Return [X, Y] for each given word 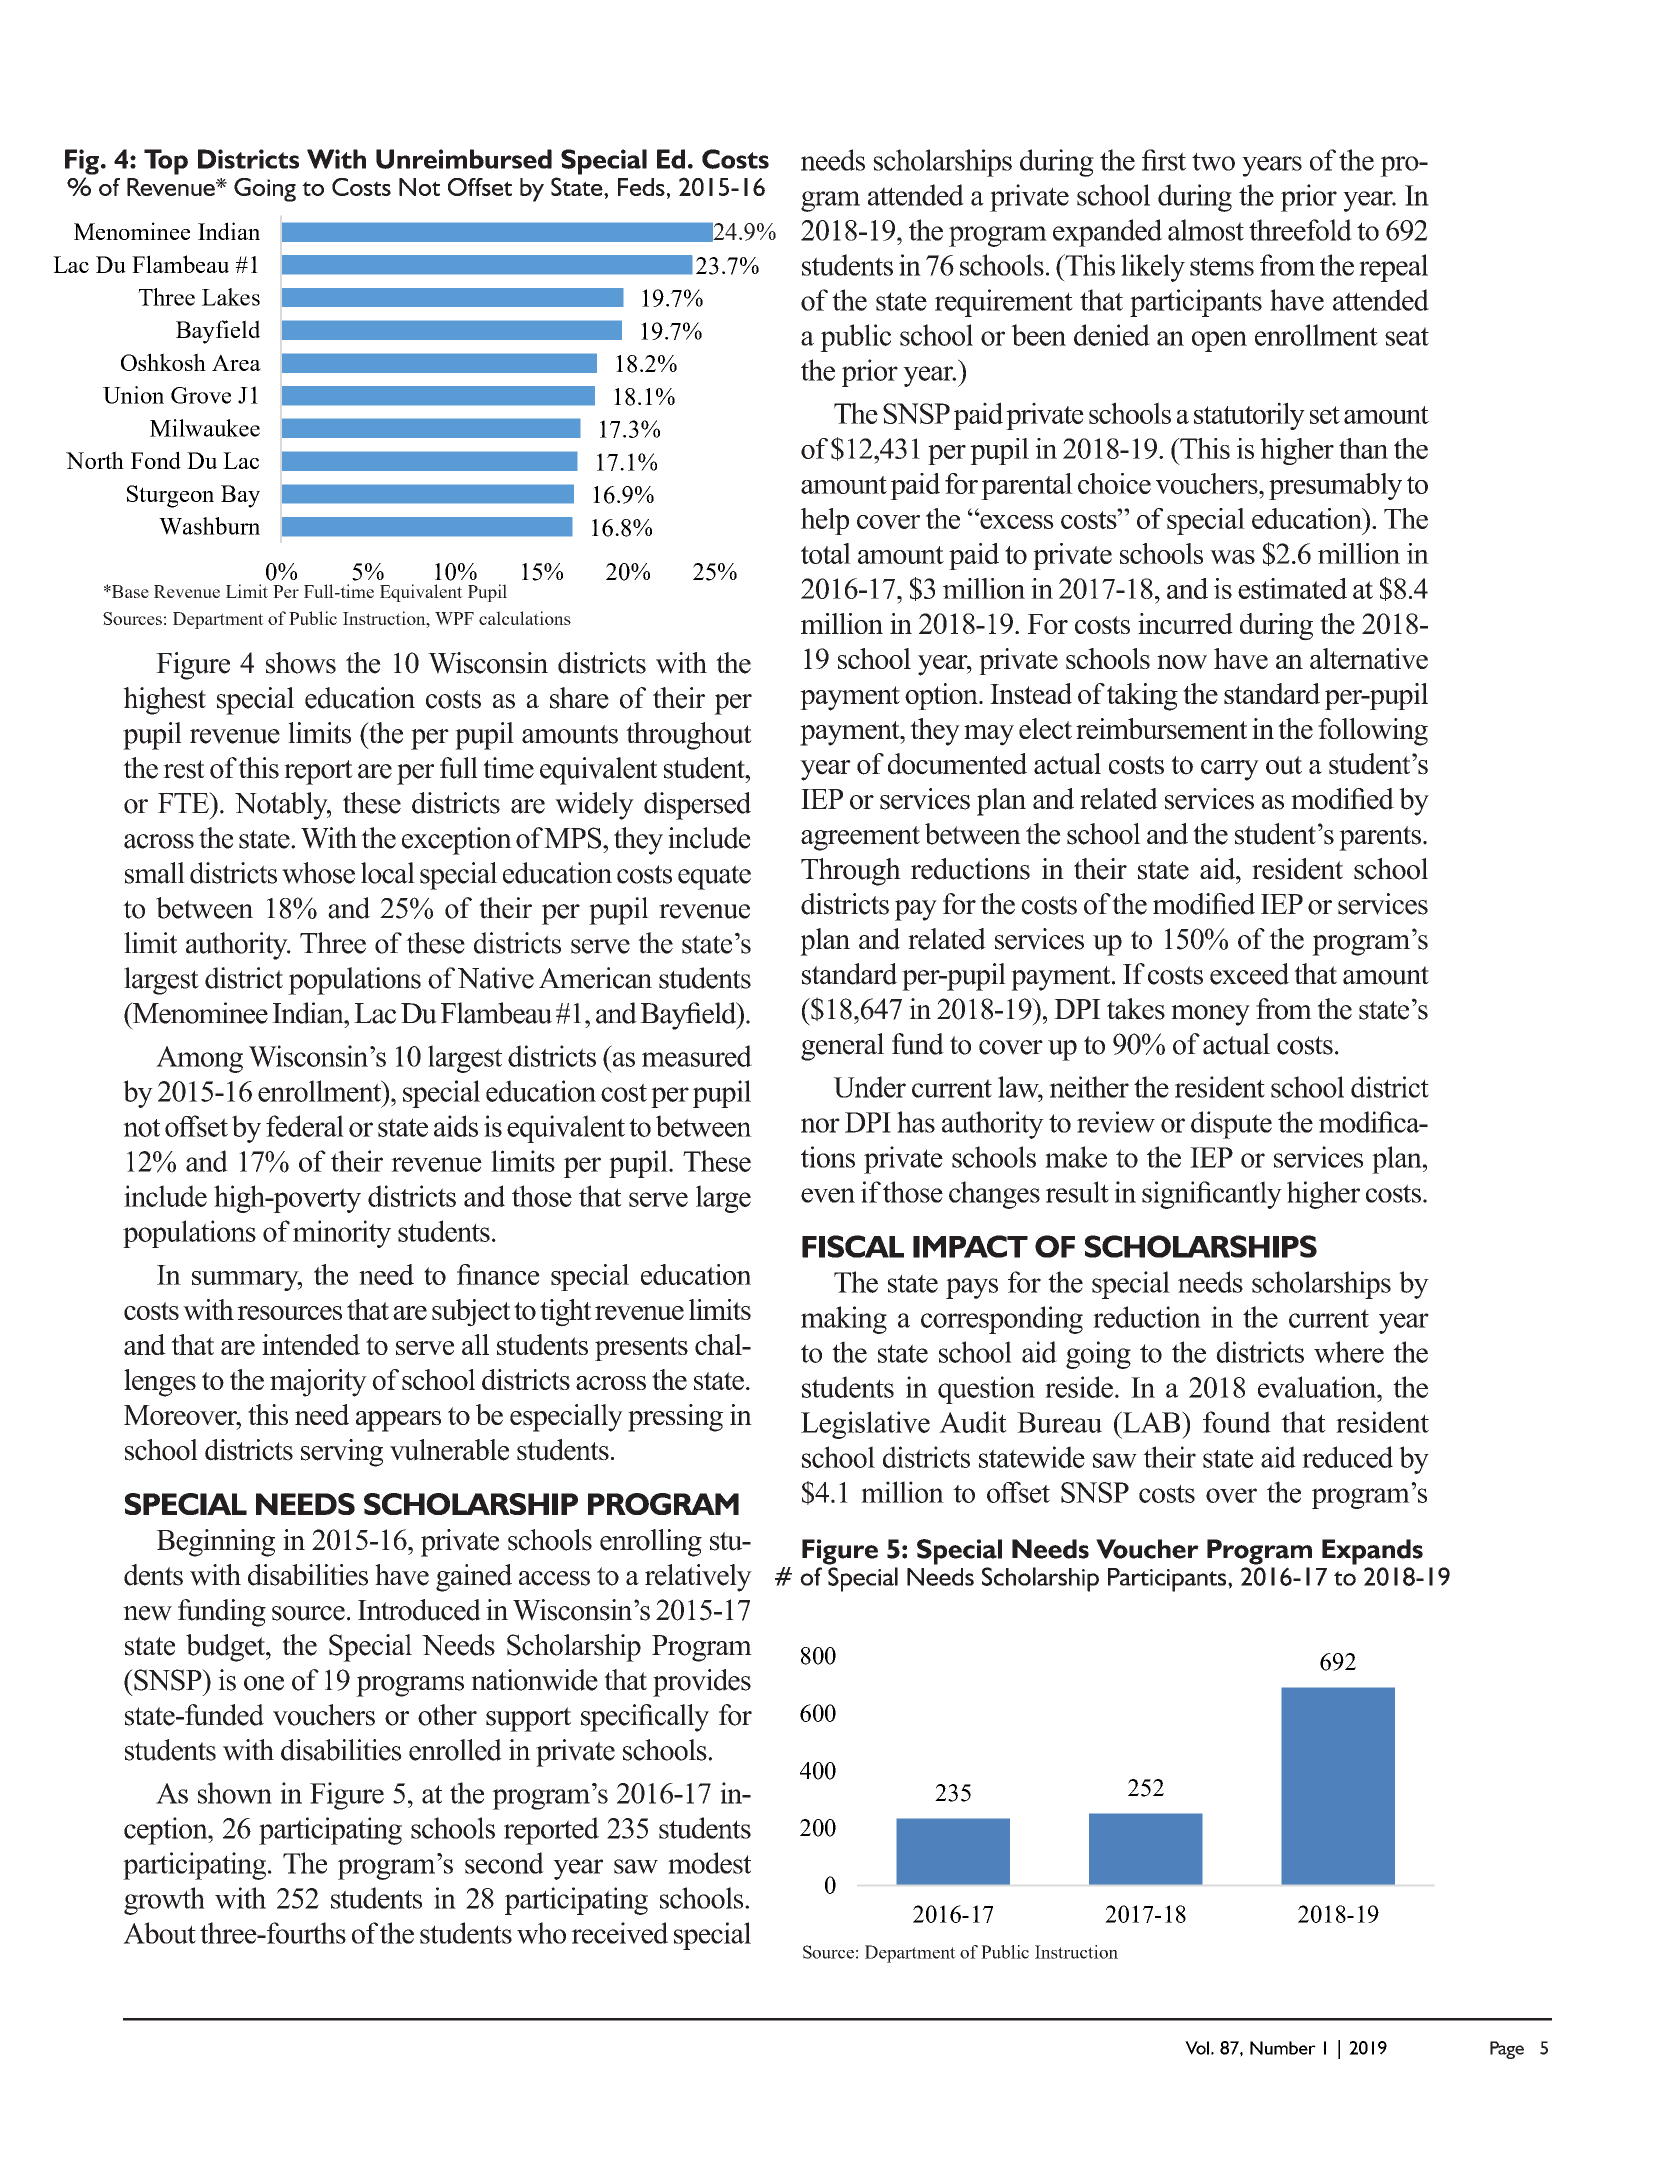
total [826, 553]
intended [311, 1344]
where [1349, 1352]
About [159, 1933]
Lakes [231, 297]
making [844, 1320]
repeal [1393, 268]
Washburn [209, 526]
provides [702, 1683]
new [147, 1613]
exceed [1249, 974]
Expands [1372, 1552]
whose [318, 873]
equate [714, 877]
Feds [641, 187]
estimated [1292, 588]
